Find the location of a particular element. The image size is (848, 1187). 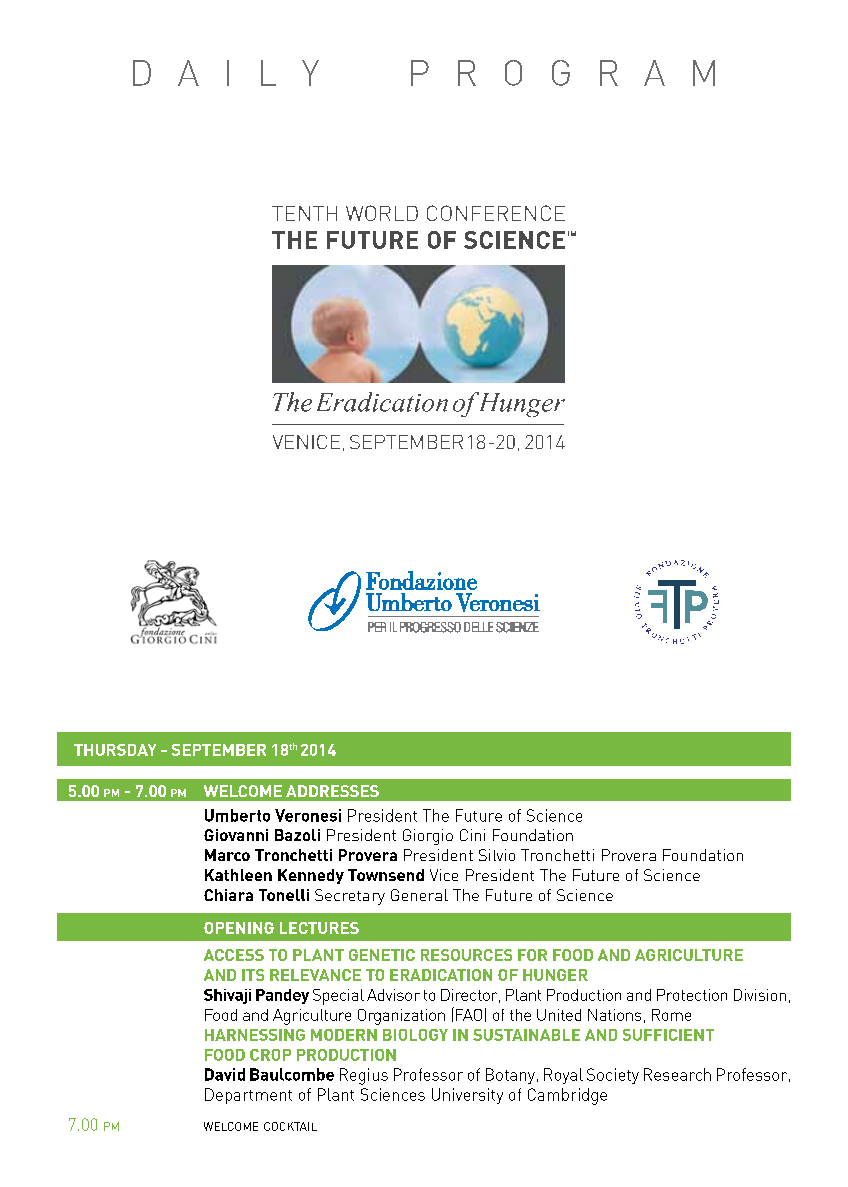

ADDRESSES is located at coordinates (332, 791).
